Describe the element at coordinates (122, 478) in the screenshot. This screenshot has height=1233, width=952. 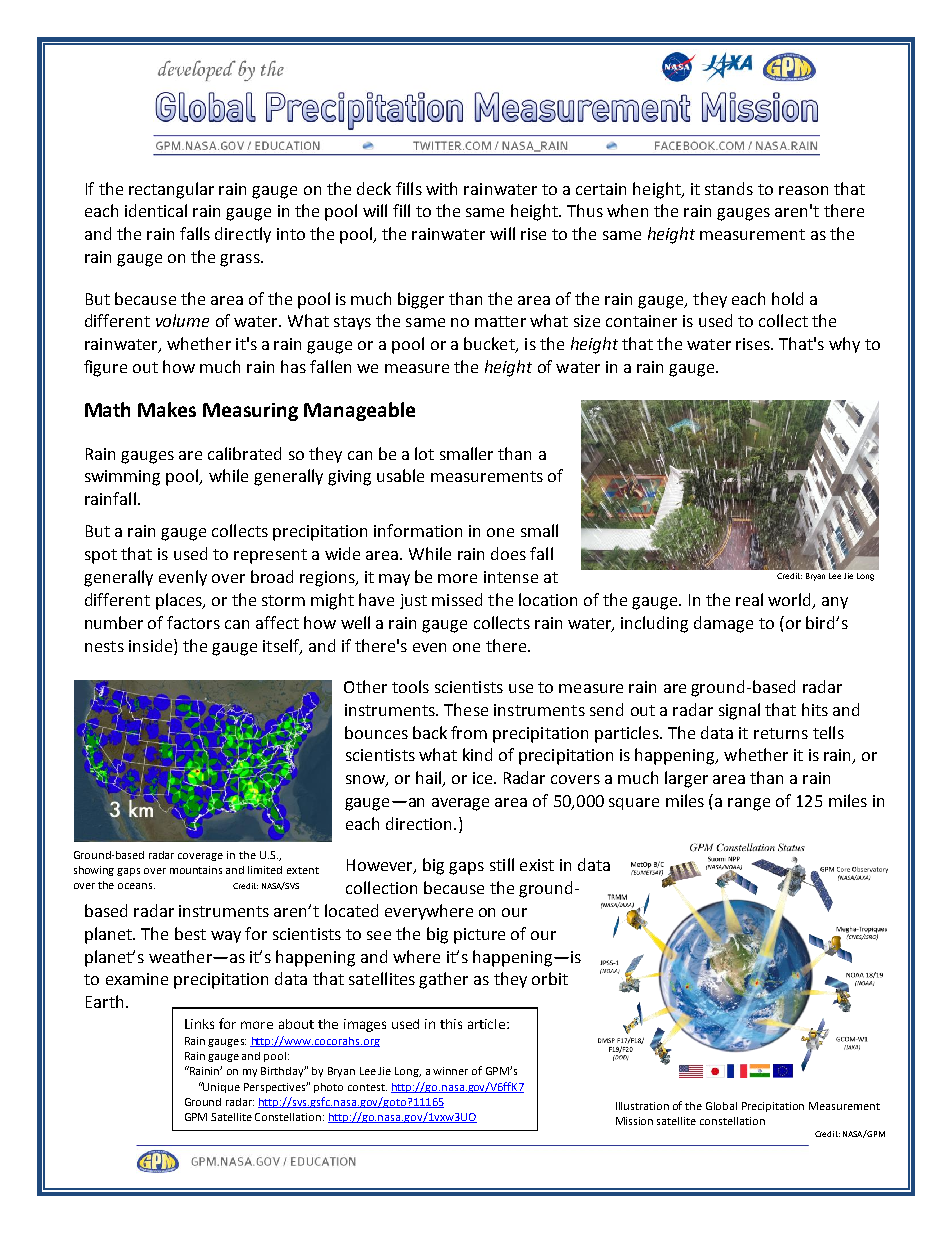
I see `swimming` at that location.
